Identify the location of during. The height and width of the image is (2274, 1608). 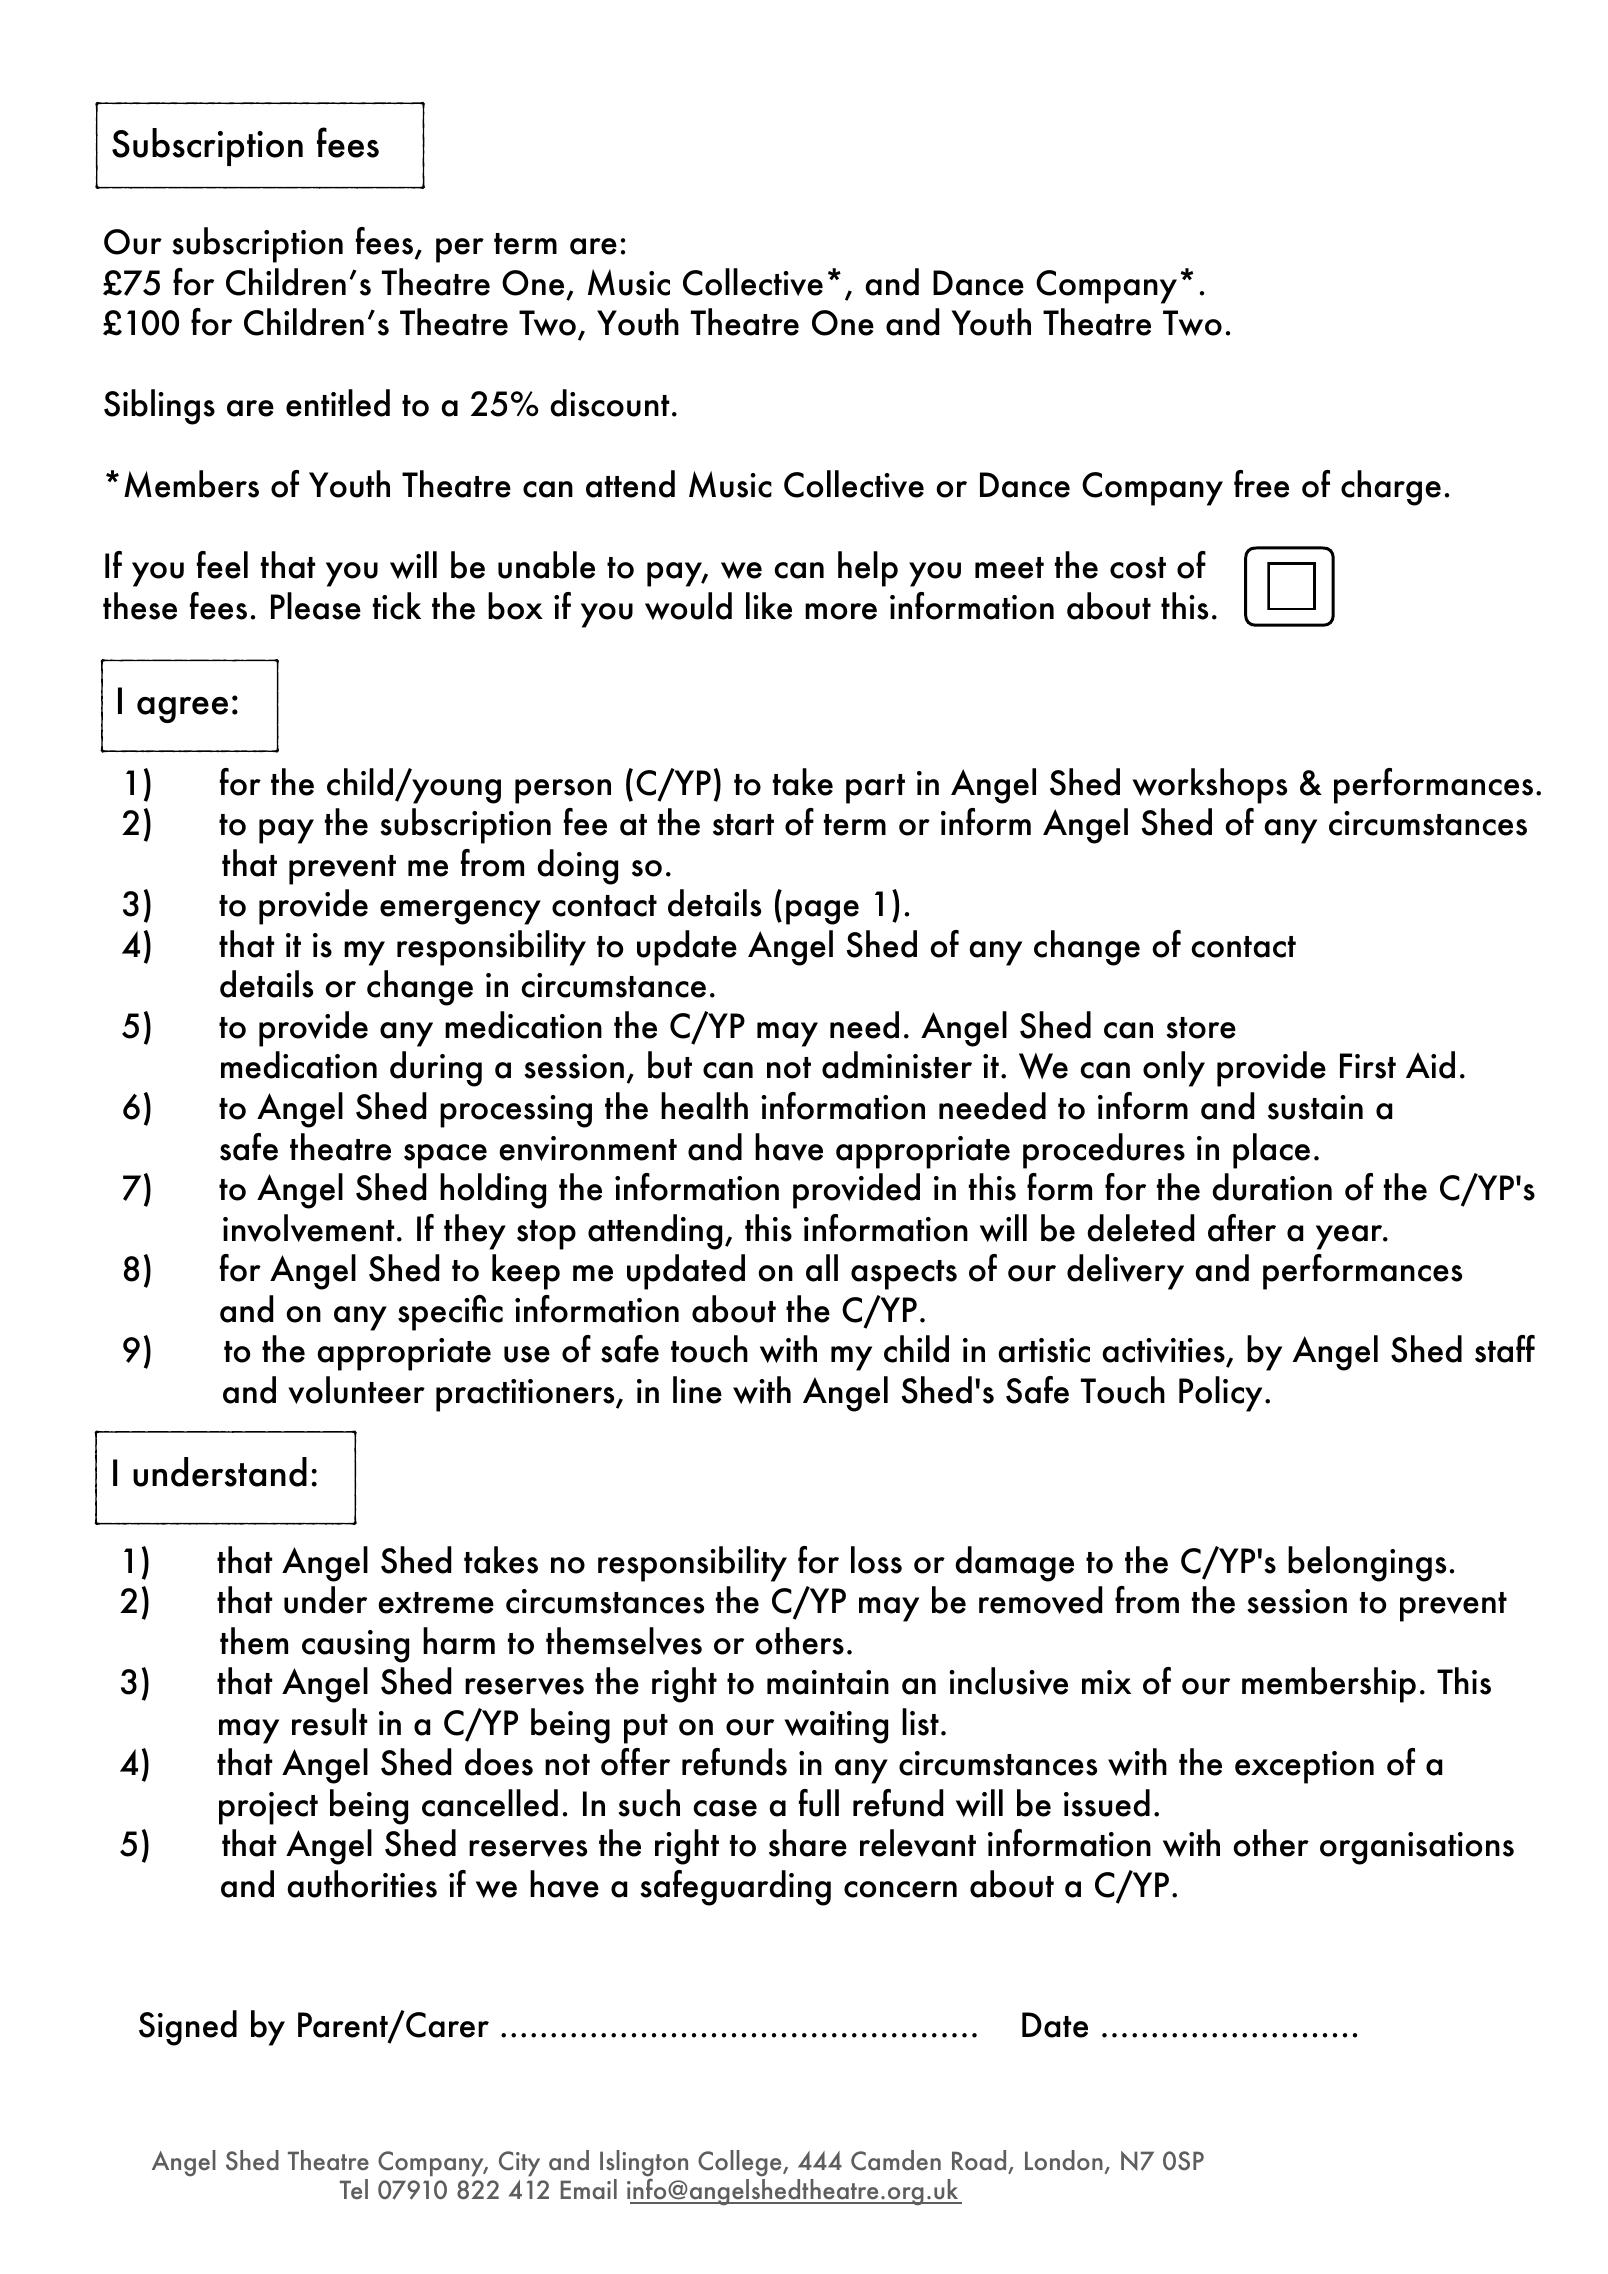
(436, 1069).
